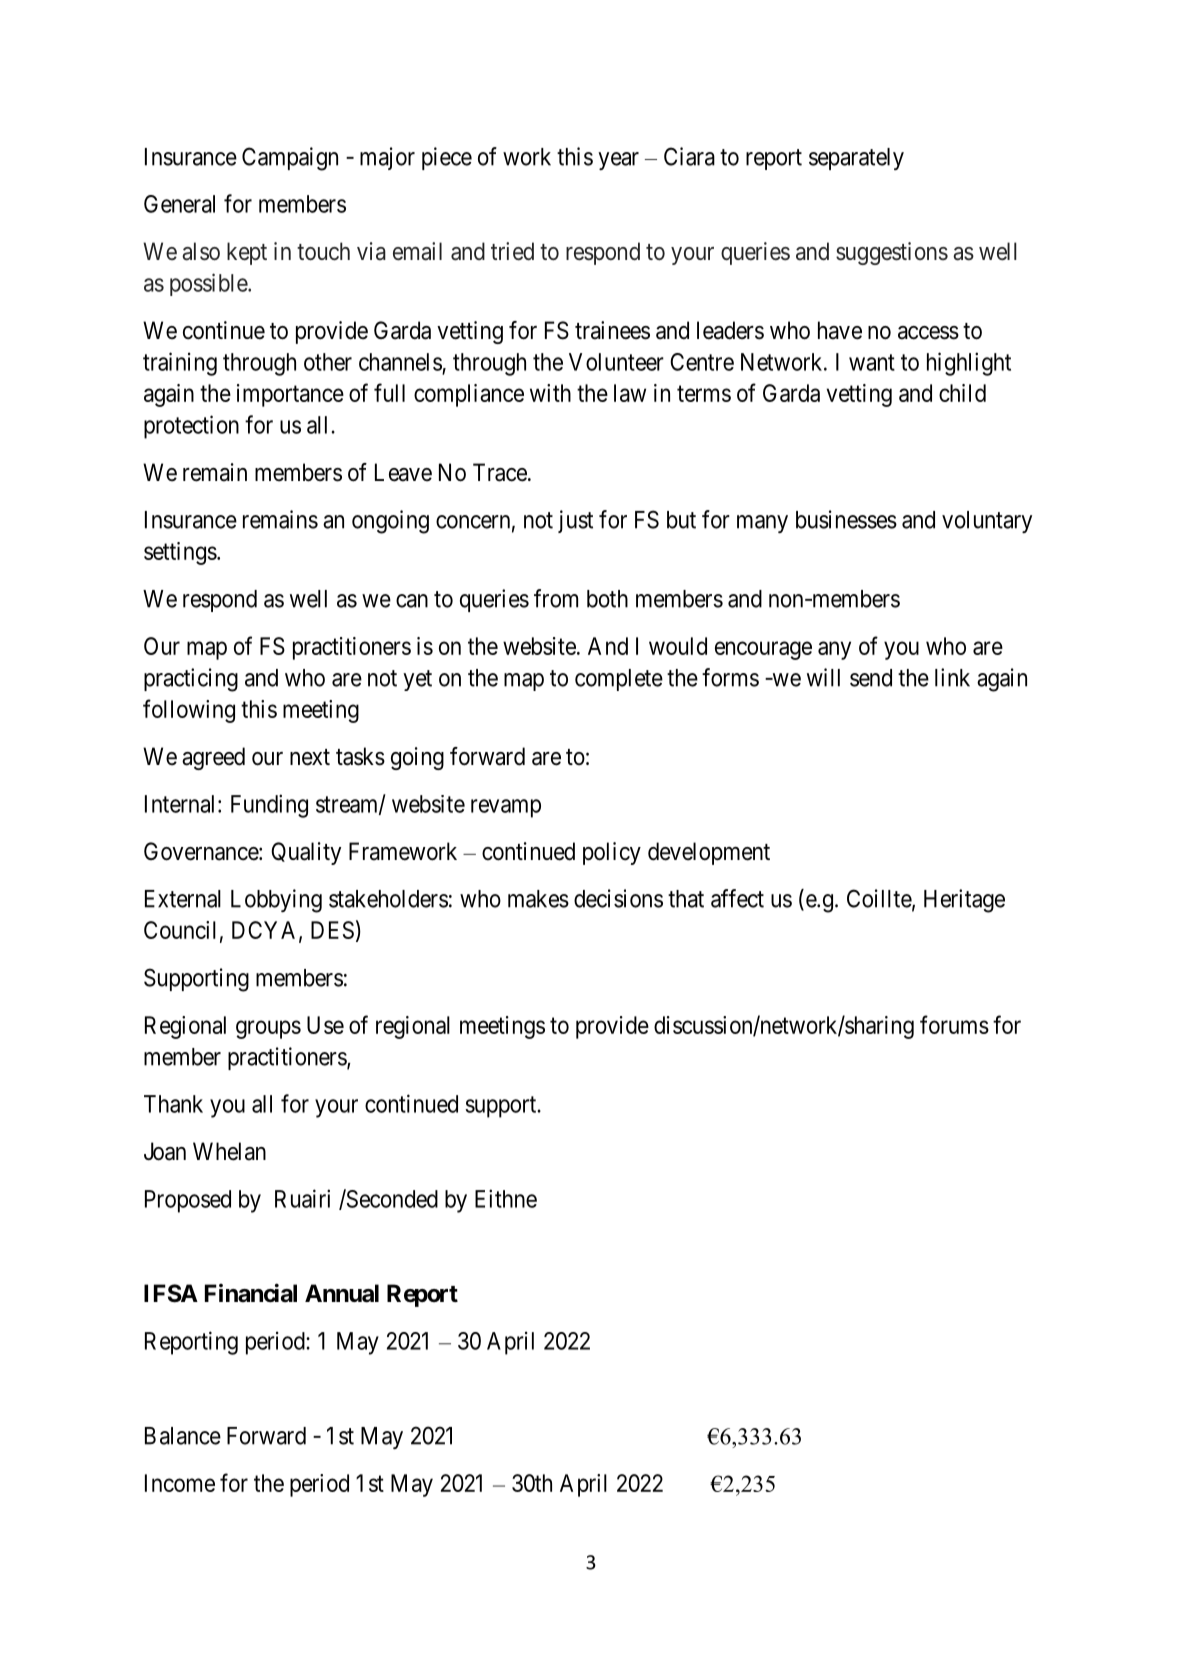  What do you see at coordinates (964, 901) in the screenshot?
I see `Heritage` at bounding box center [964, 901].
